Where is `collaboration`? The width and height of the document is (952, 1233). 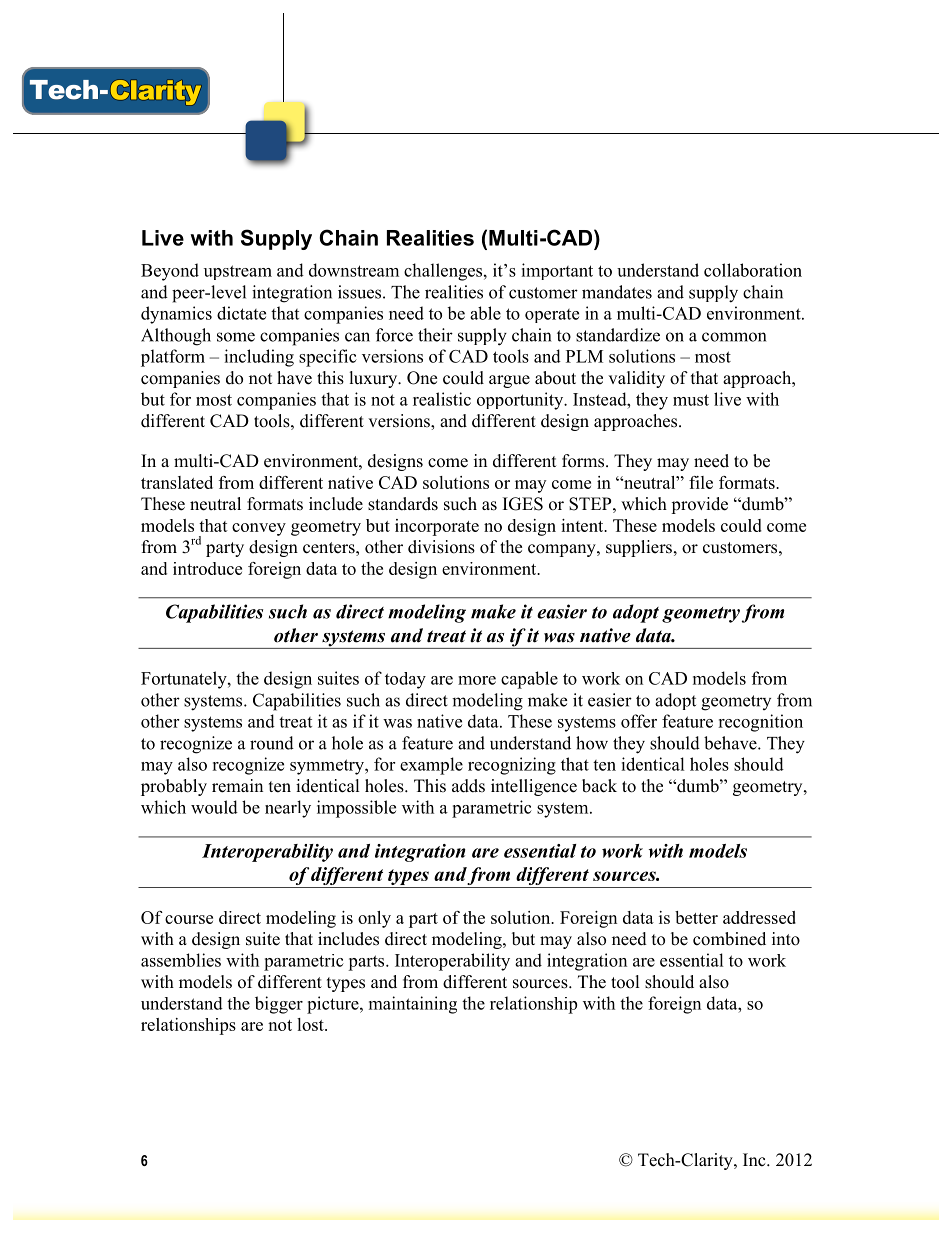 collaboration is located at coordinates (753, 270).
